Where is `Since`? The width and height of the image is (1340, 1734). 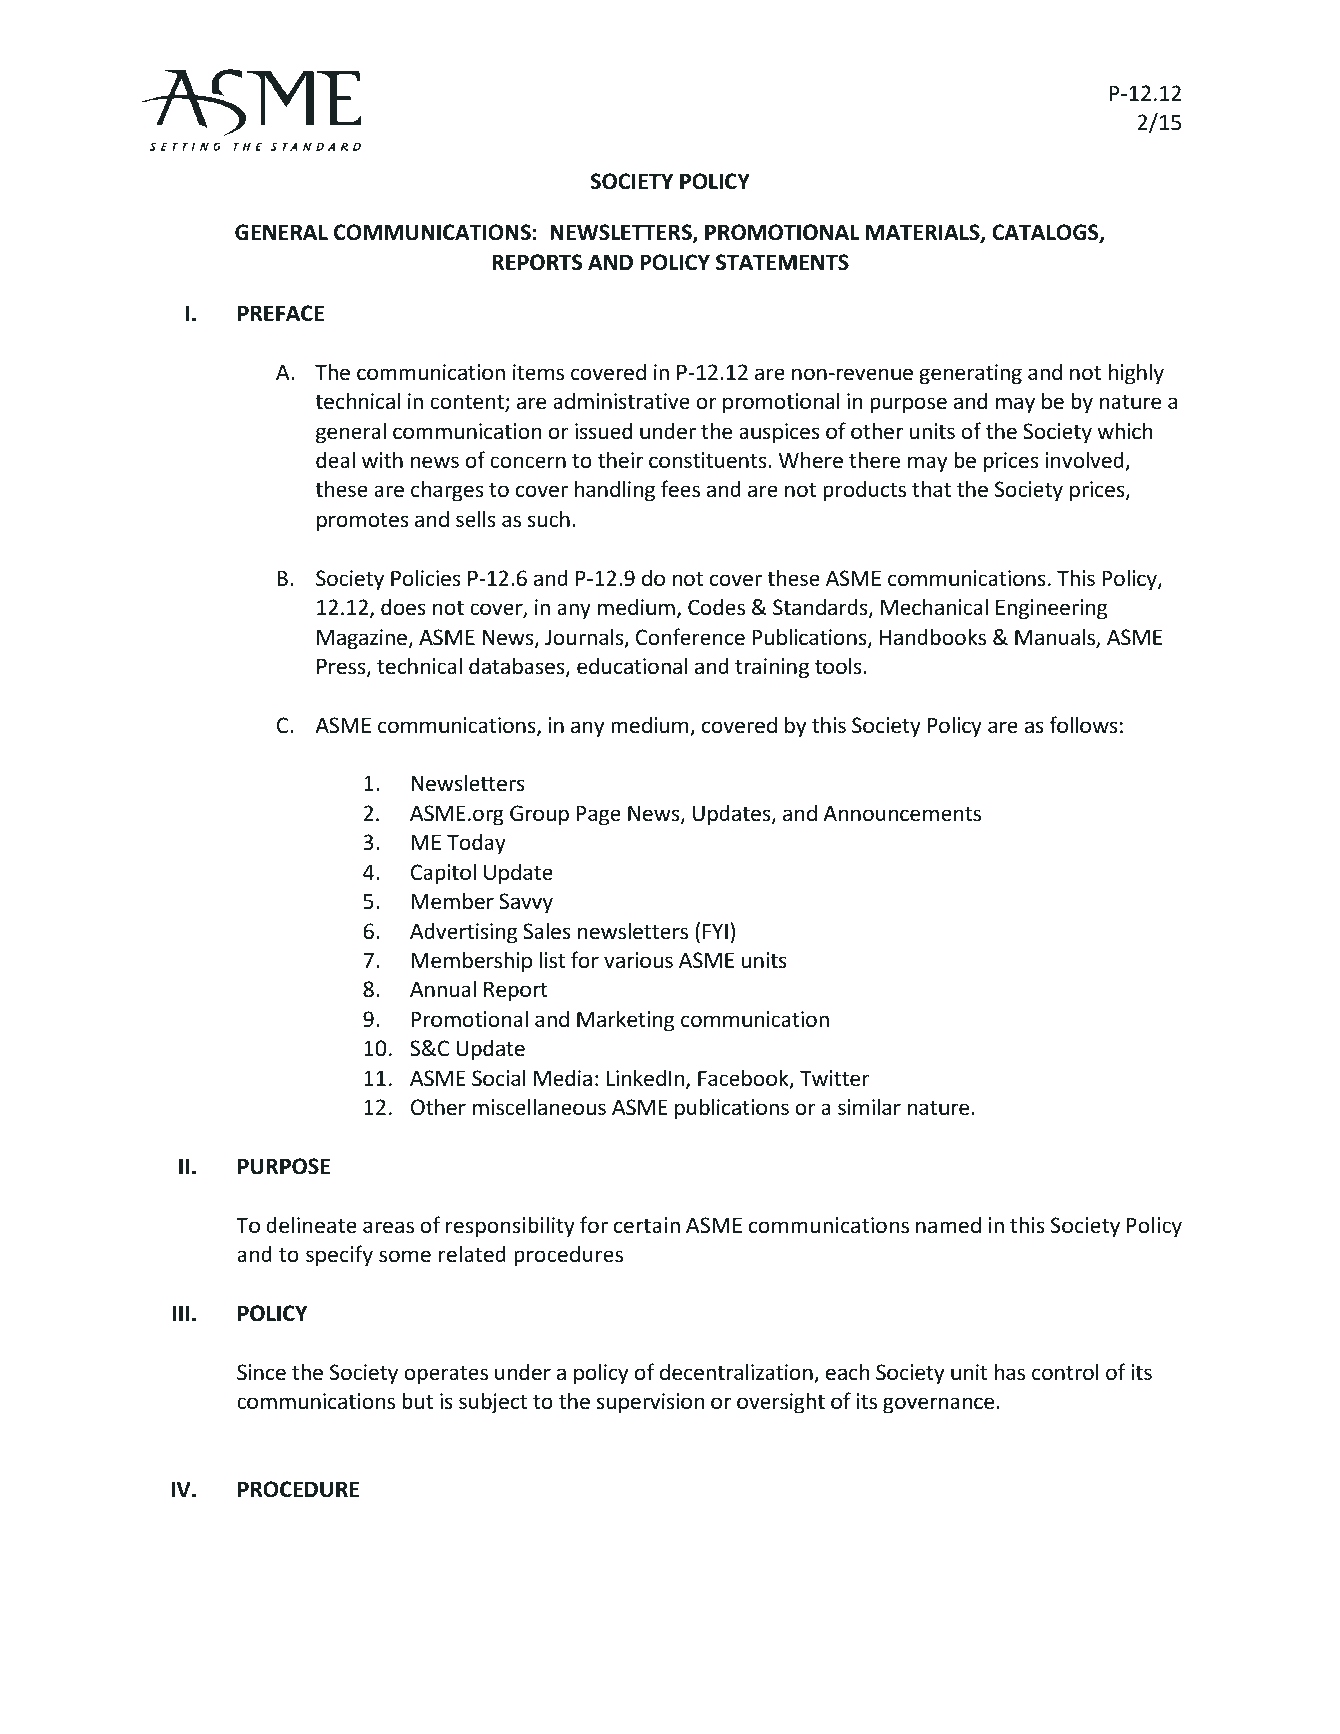 Since is located at coordinates (261, 1372).
